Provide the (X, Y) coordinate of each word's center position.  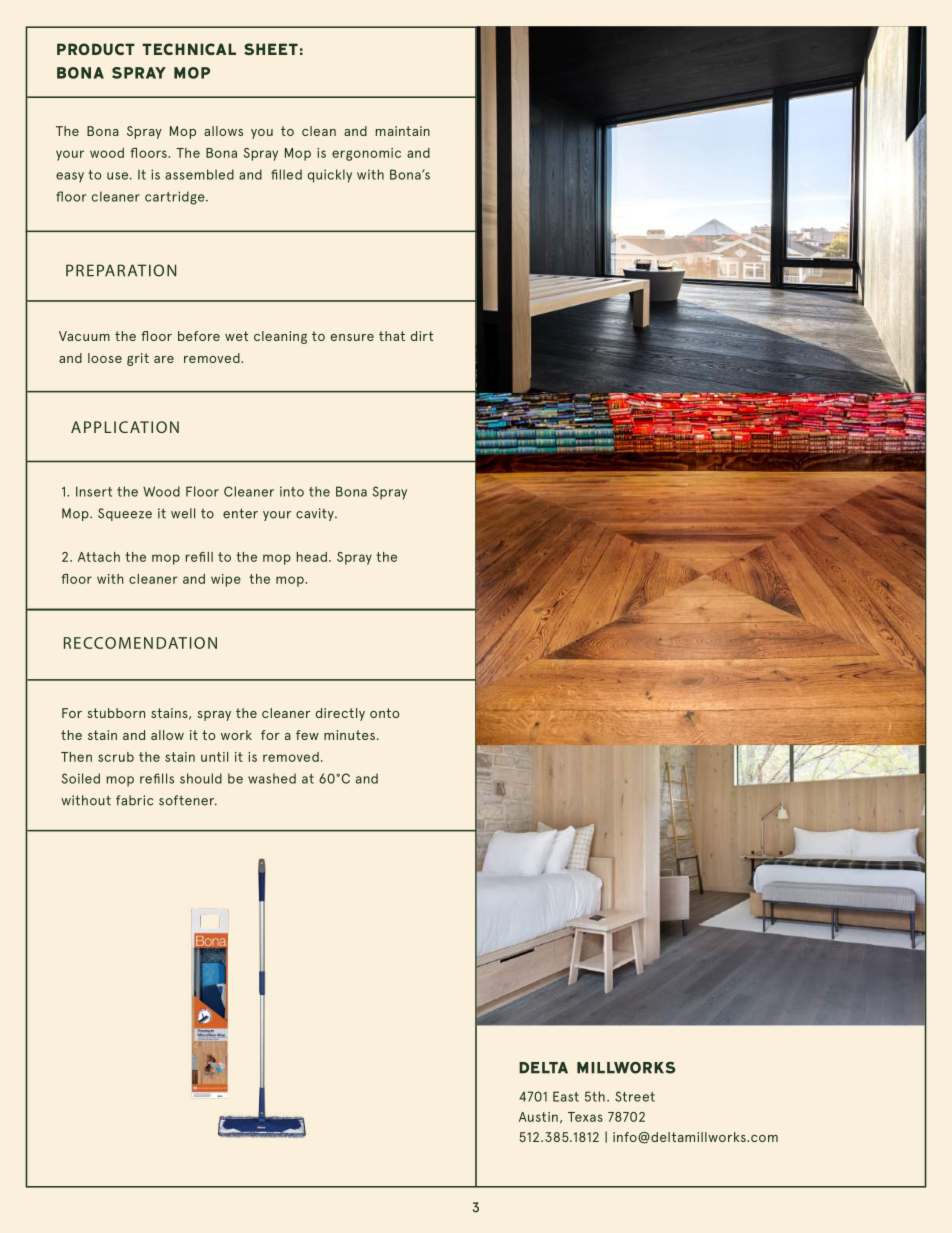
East (566, 1096)
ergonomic (366, 154)
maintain (403, 131)
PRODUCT (96, 49)
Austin (538, 1117)
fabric (134, 800)
